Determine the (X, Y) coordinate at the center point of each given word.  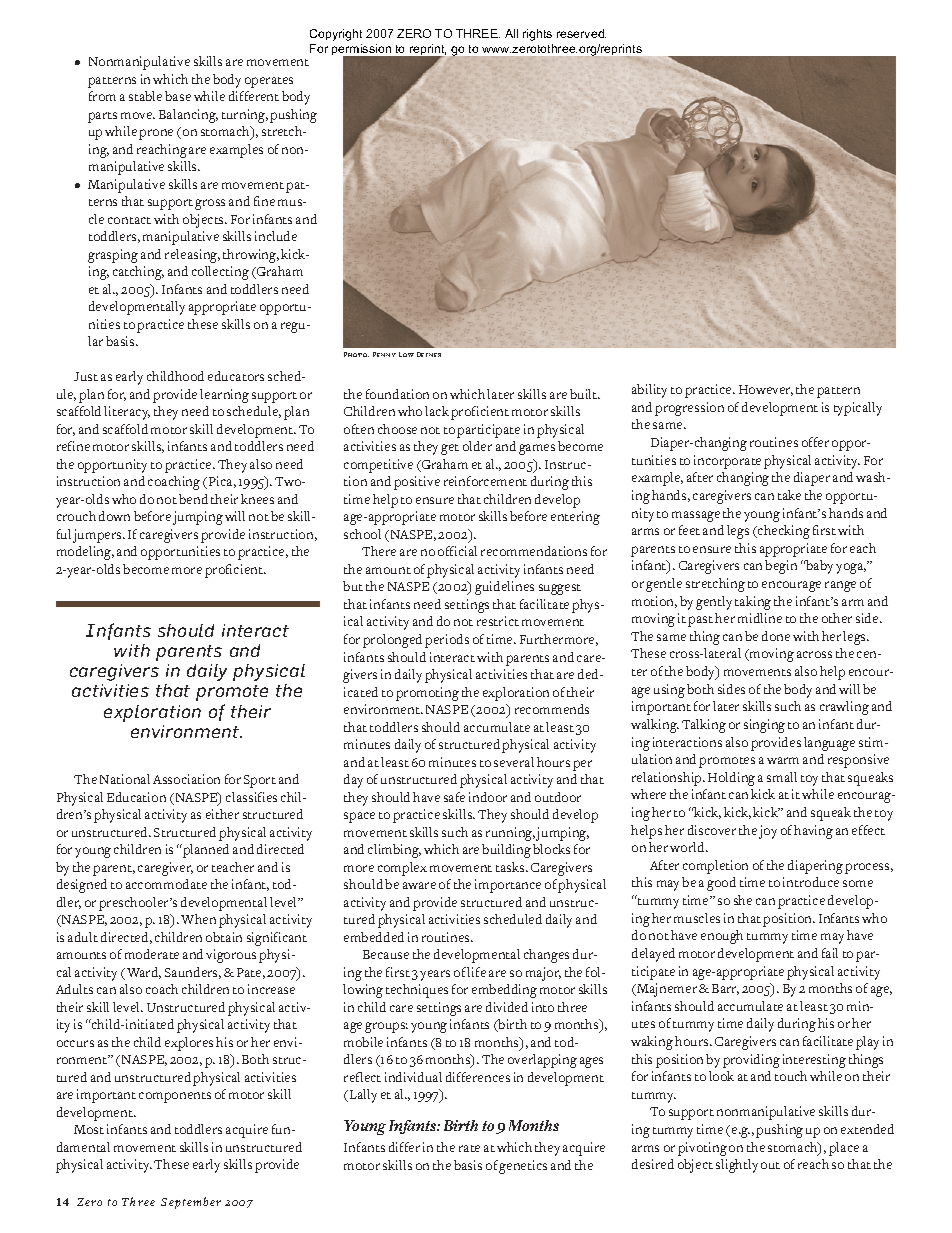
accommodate (166, 884)
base (178, 96)
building (506, 851)
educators (236, 376)
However (766, 390)
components (175, 1097)
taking (753, 603)
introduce (811, 882)
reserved (581, 33)
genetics (523, 1167)
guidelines (504, 588)
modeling (85, 553)
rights (537, 35)
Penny (384, 354)
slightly (737, 1166)
